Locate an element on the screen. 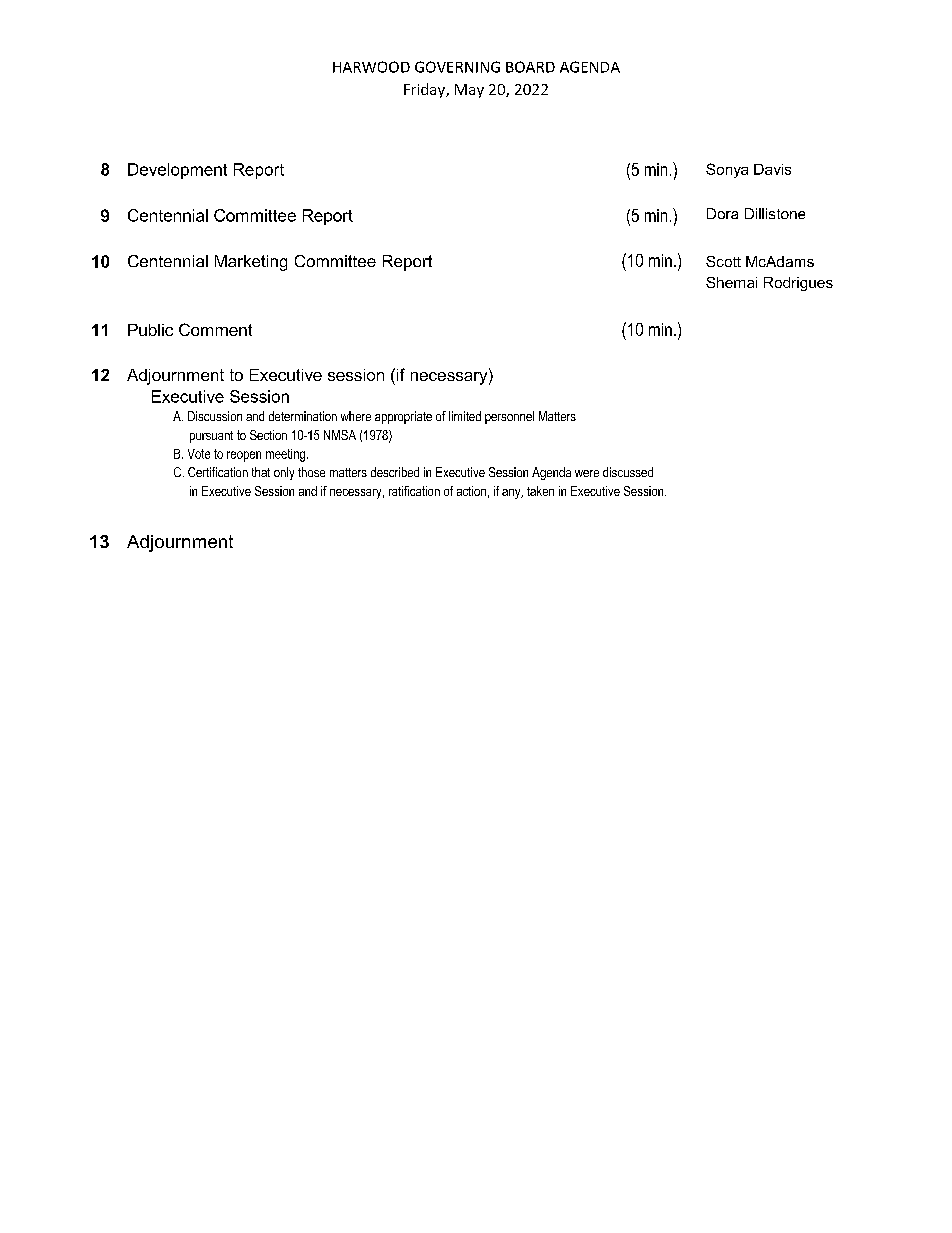 The height and width of the screenshot is (1233, 952). Marketing is located at coordinates (251, 263).
